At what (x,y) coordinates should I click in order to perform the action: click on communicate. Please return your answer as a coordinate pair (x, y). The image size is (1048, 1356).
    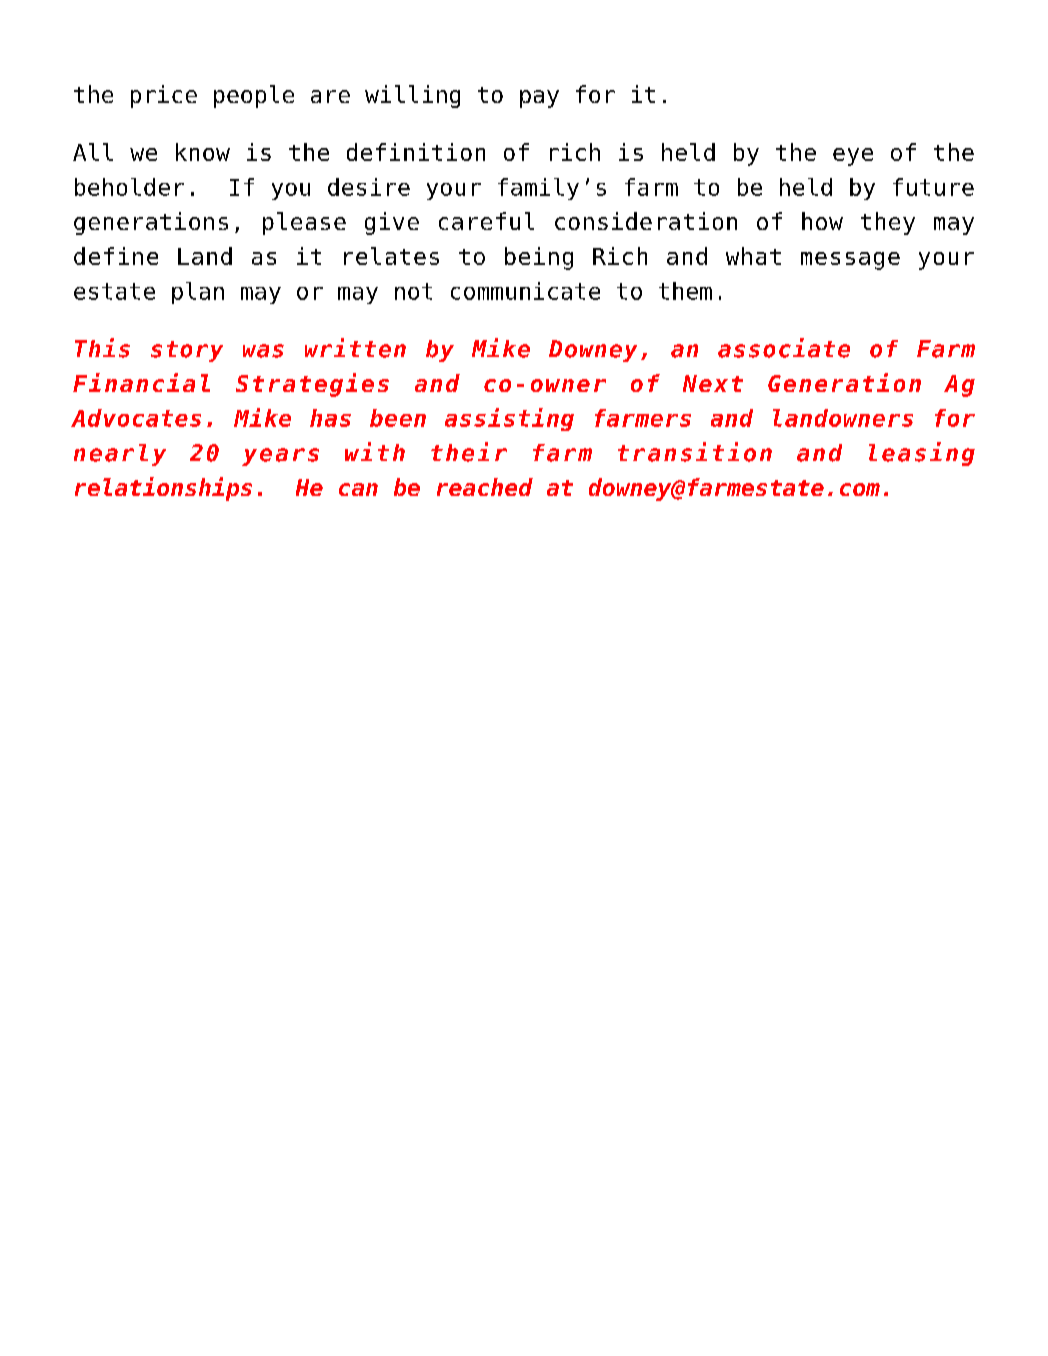
    Looking at the image, I should click on (525, 291).
